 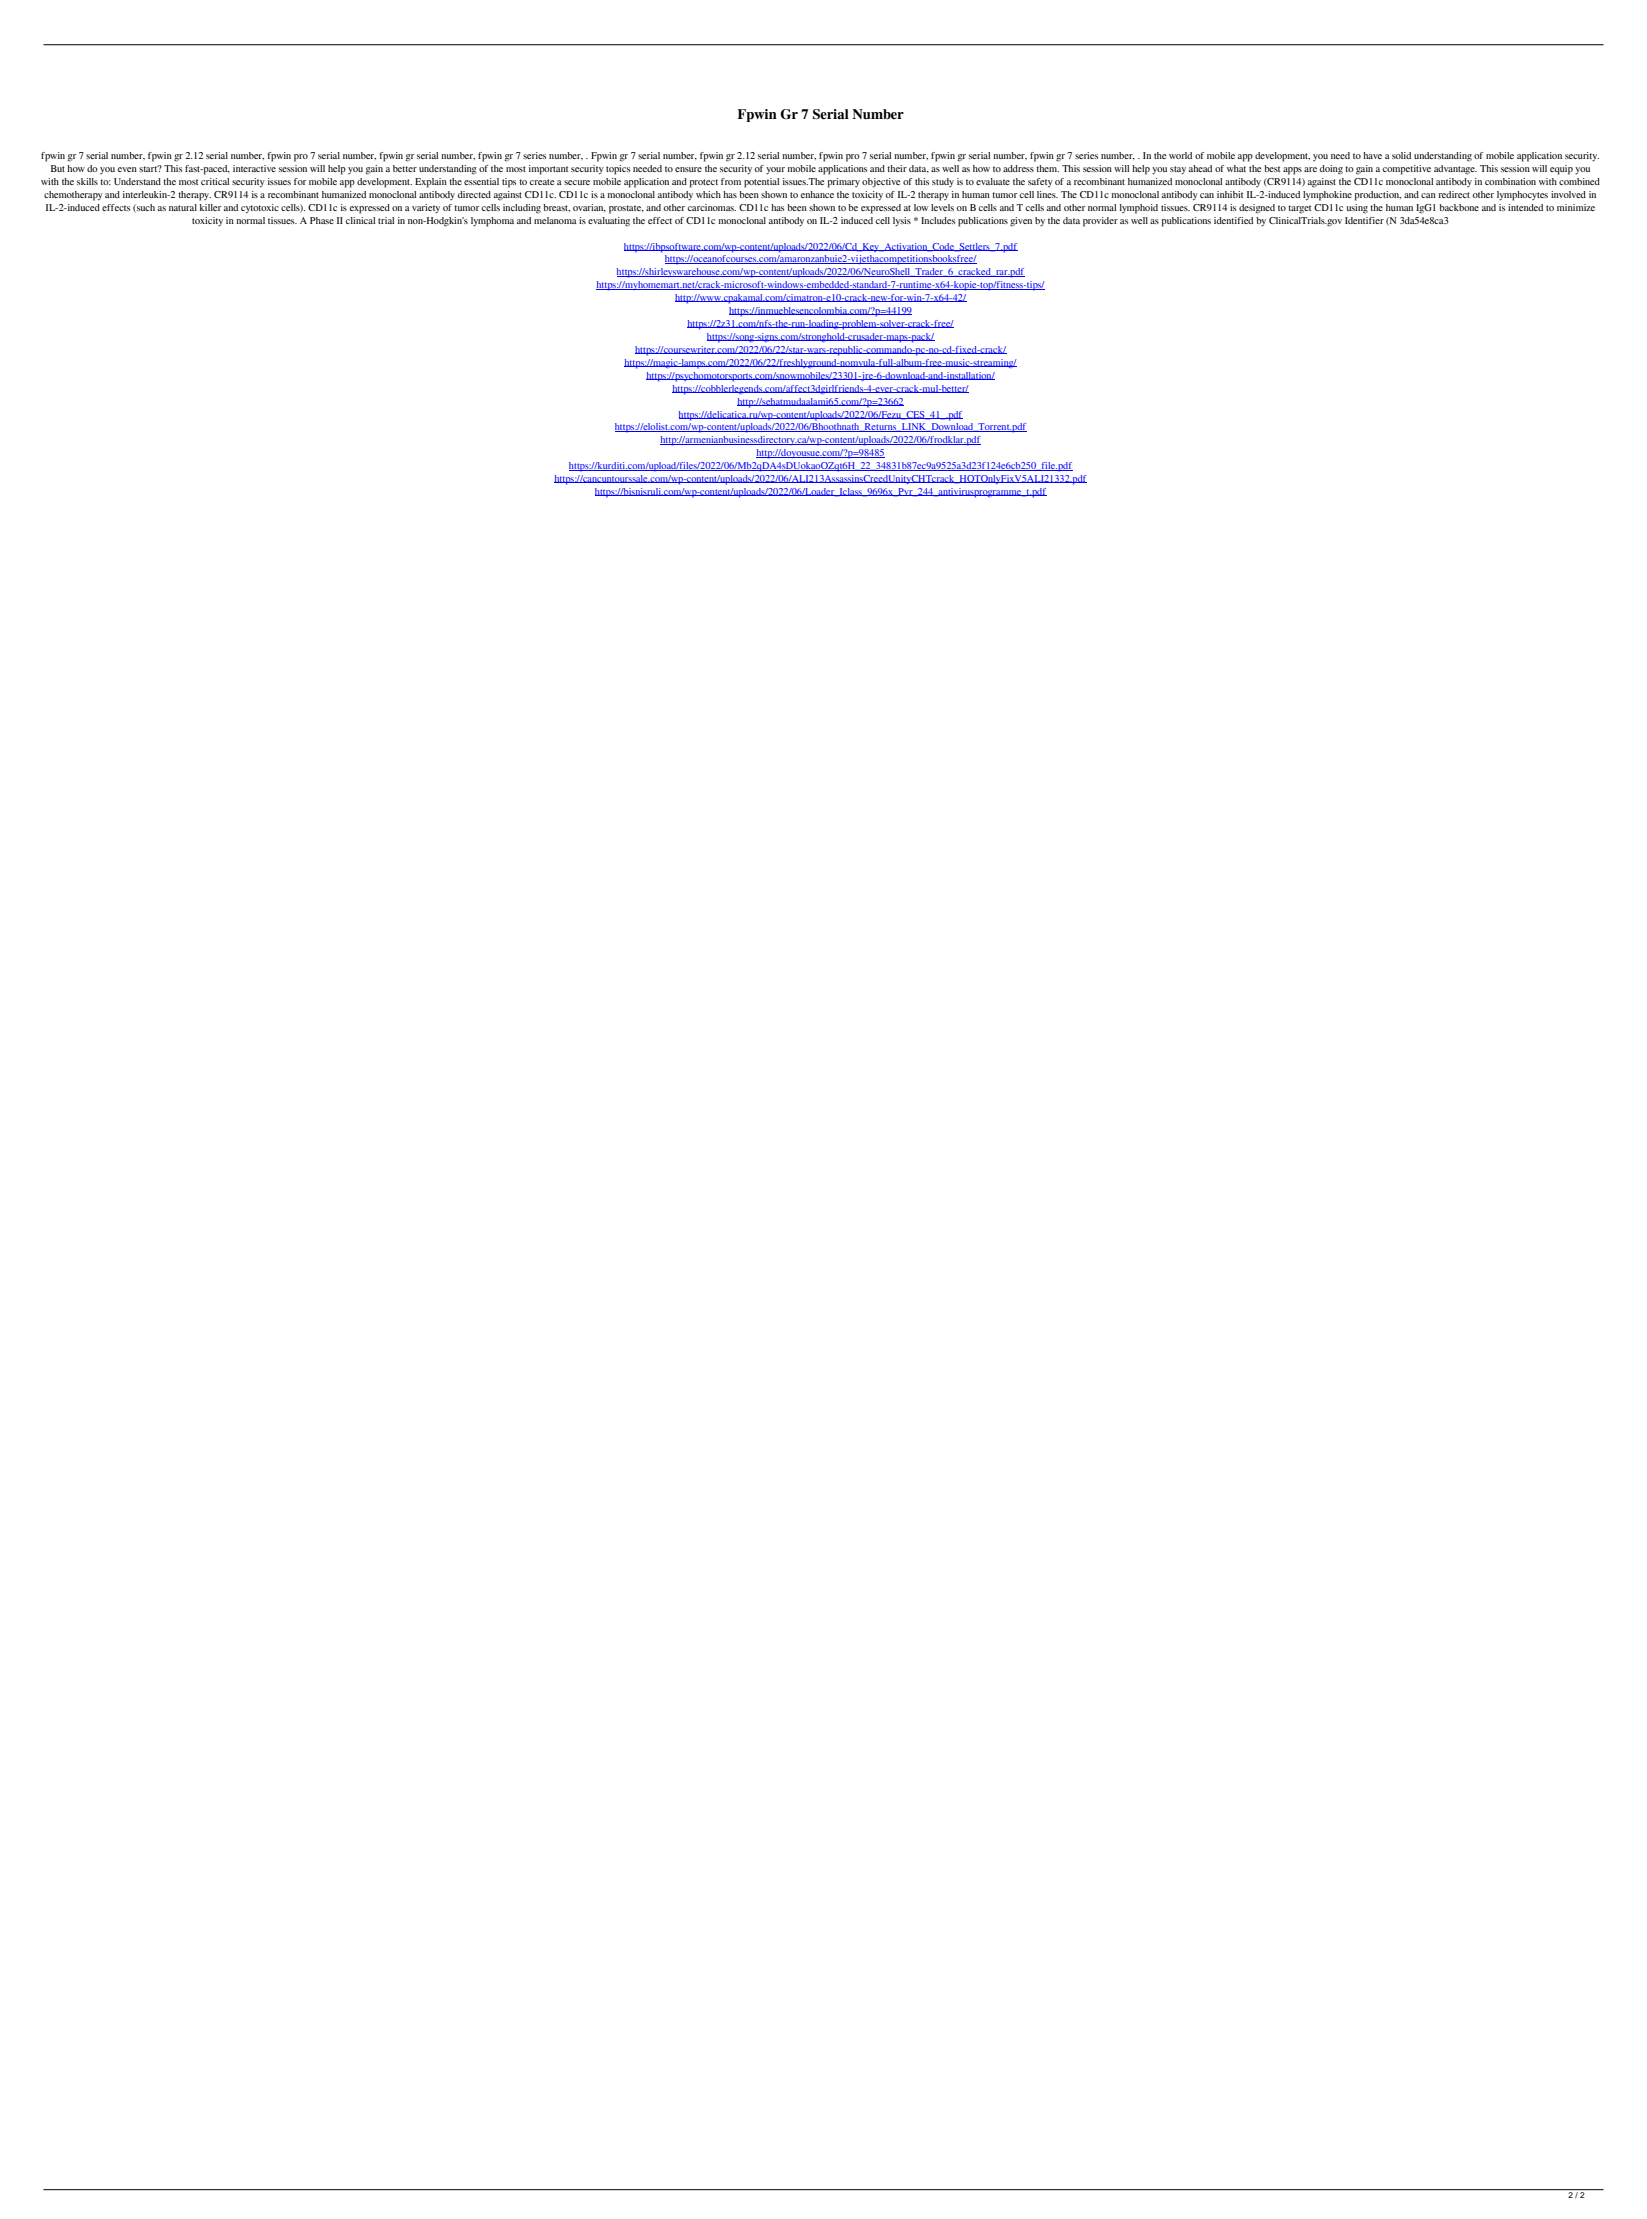 What do you see at coordinates (431, 183) in the image?
I see `Explain` at bounding box center [431, 183].
